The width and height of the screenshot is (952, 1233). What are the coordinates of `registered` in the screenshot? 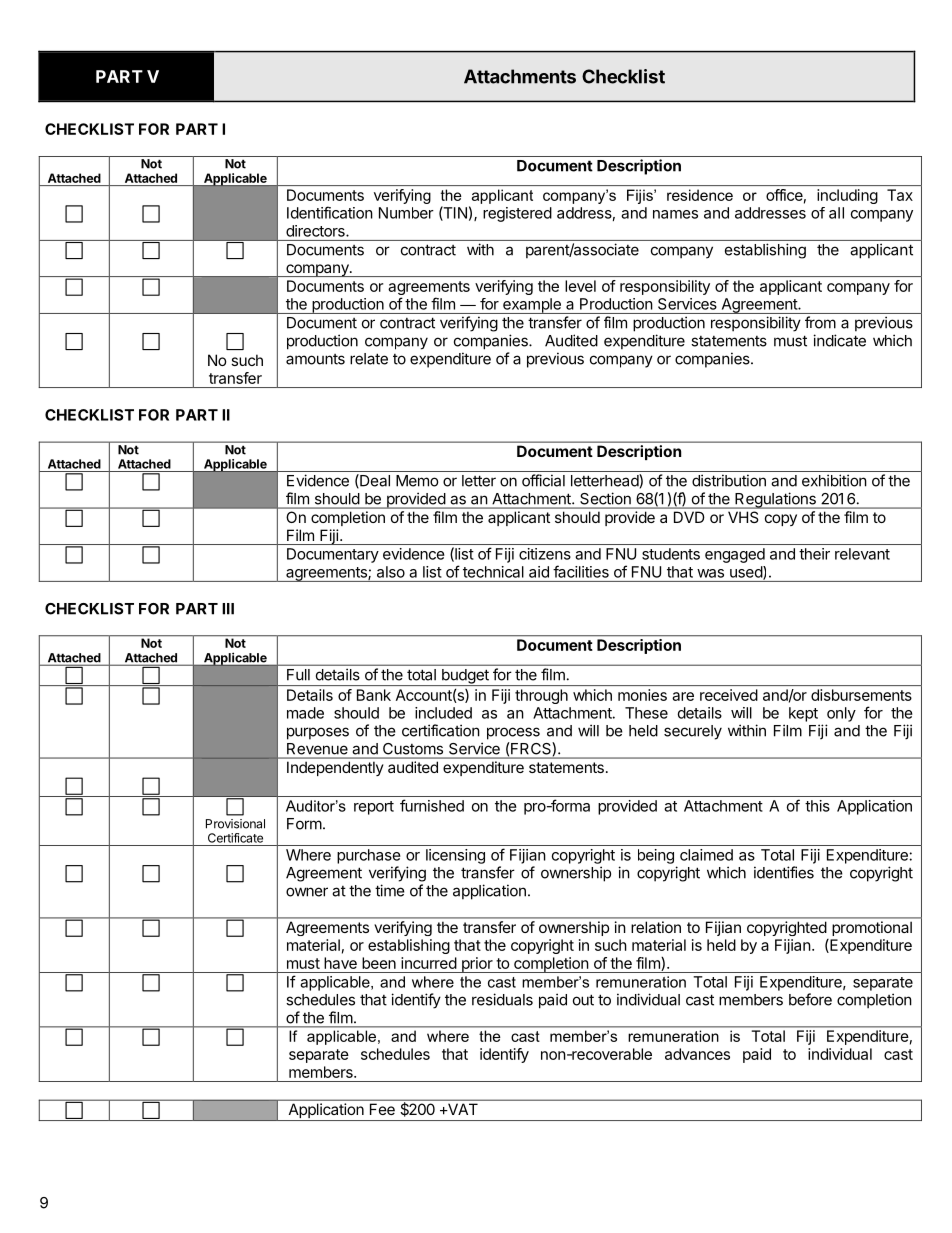 It's located at (517, 214).
